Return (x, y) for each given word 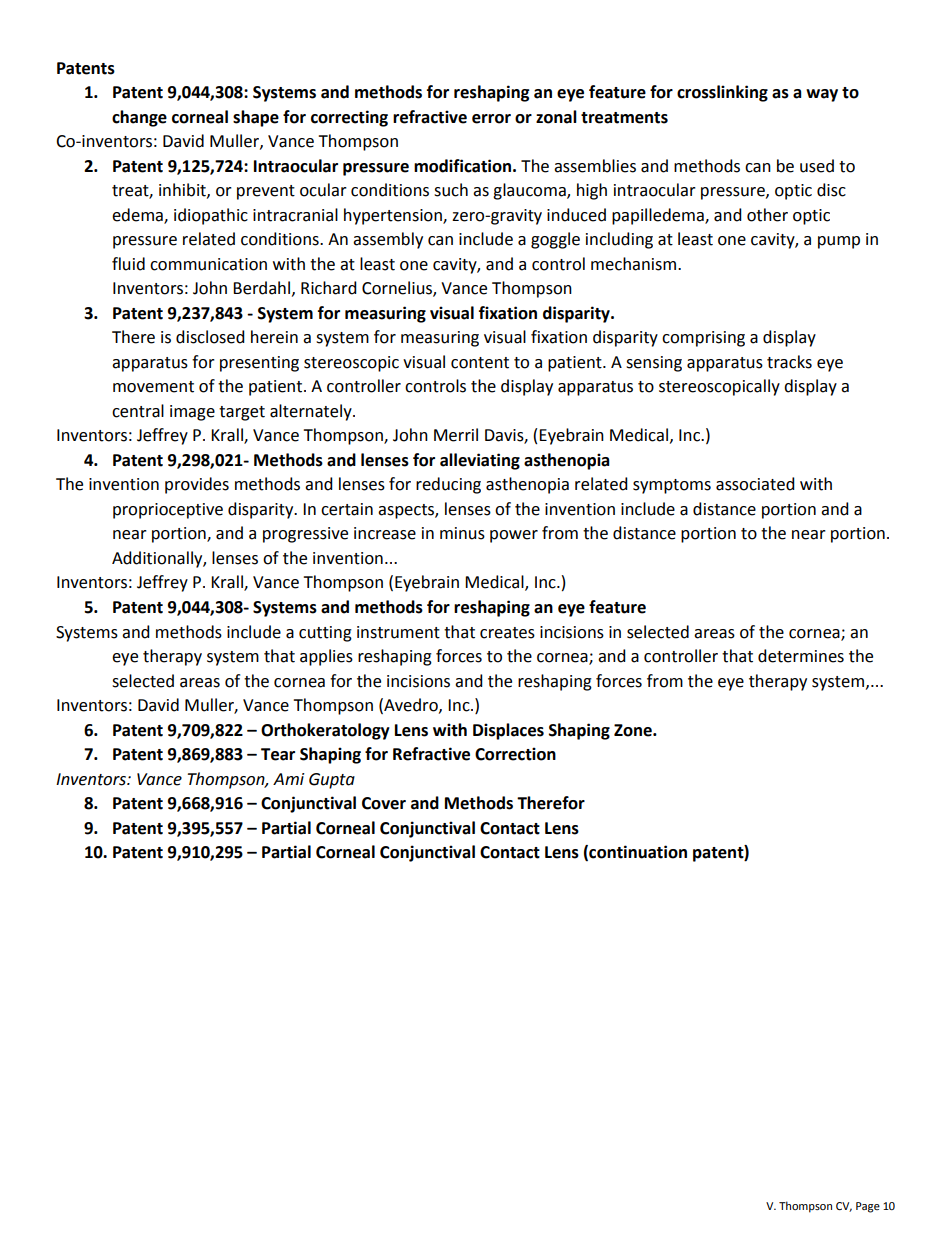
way (822, 95)
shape (256, 118)
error (491, 119)
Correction (515, 754)
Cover (384, 803)
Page (868, 1207)
